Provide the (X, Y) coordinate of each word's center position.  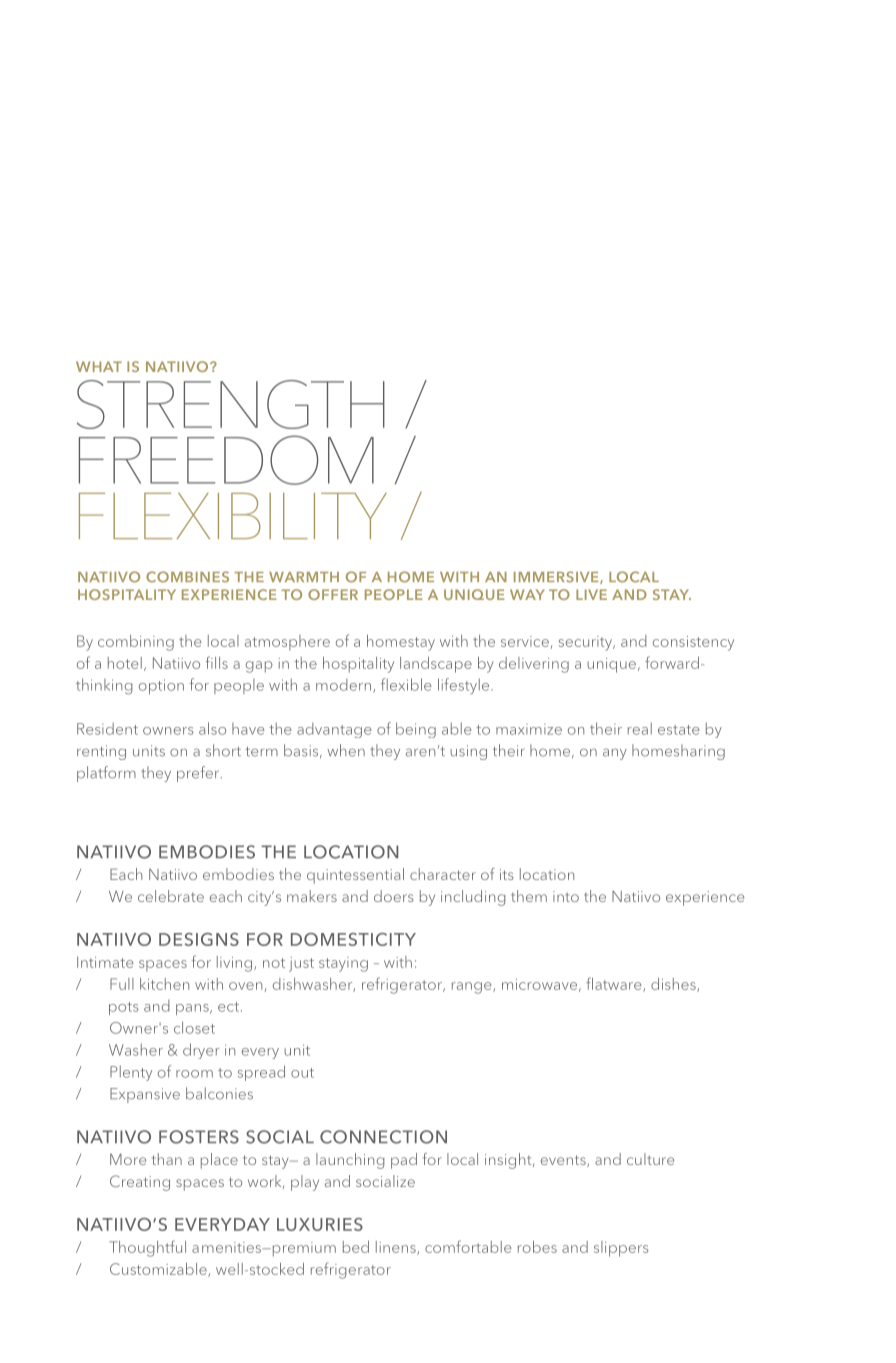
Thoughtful (147, 1248)
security (586, 643)
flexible (406, 684)
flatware (615, 984)
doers (393, 896)
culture (650, 1159)
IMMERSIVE (557, 577)
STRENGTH (231, 404)
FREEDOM (226, 460)
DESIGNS (199, 939)
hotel (125, 663)
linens (397, 1248)
